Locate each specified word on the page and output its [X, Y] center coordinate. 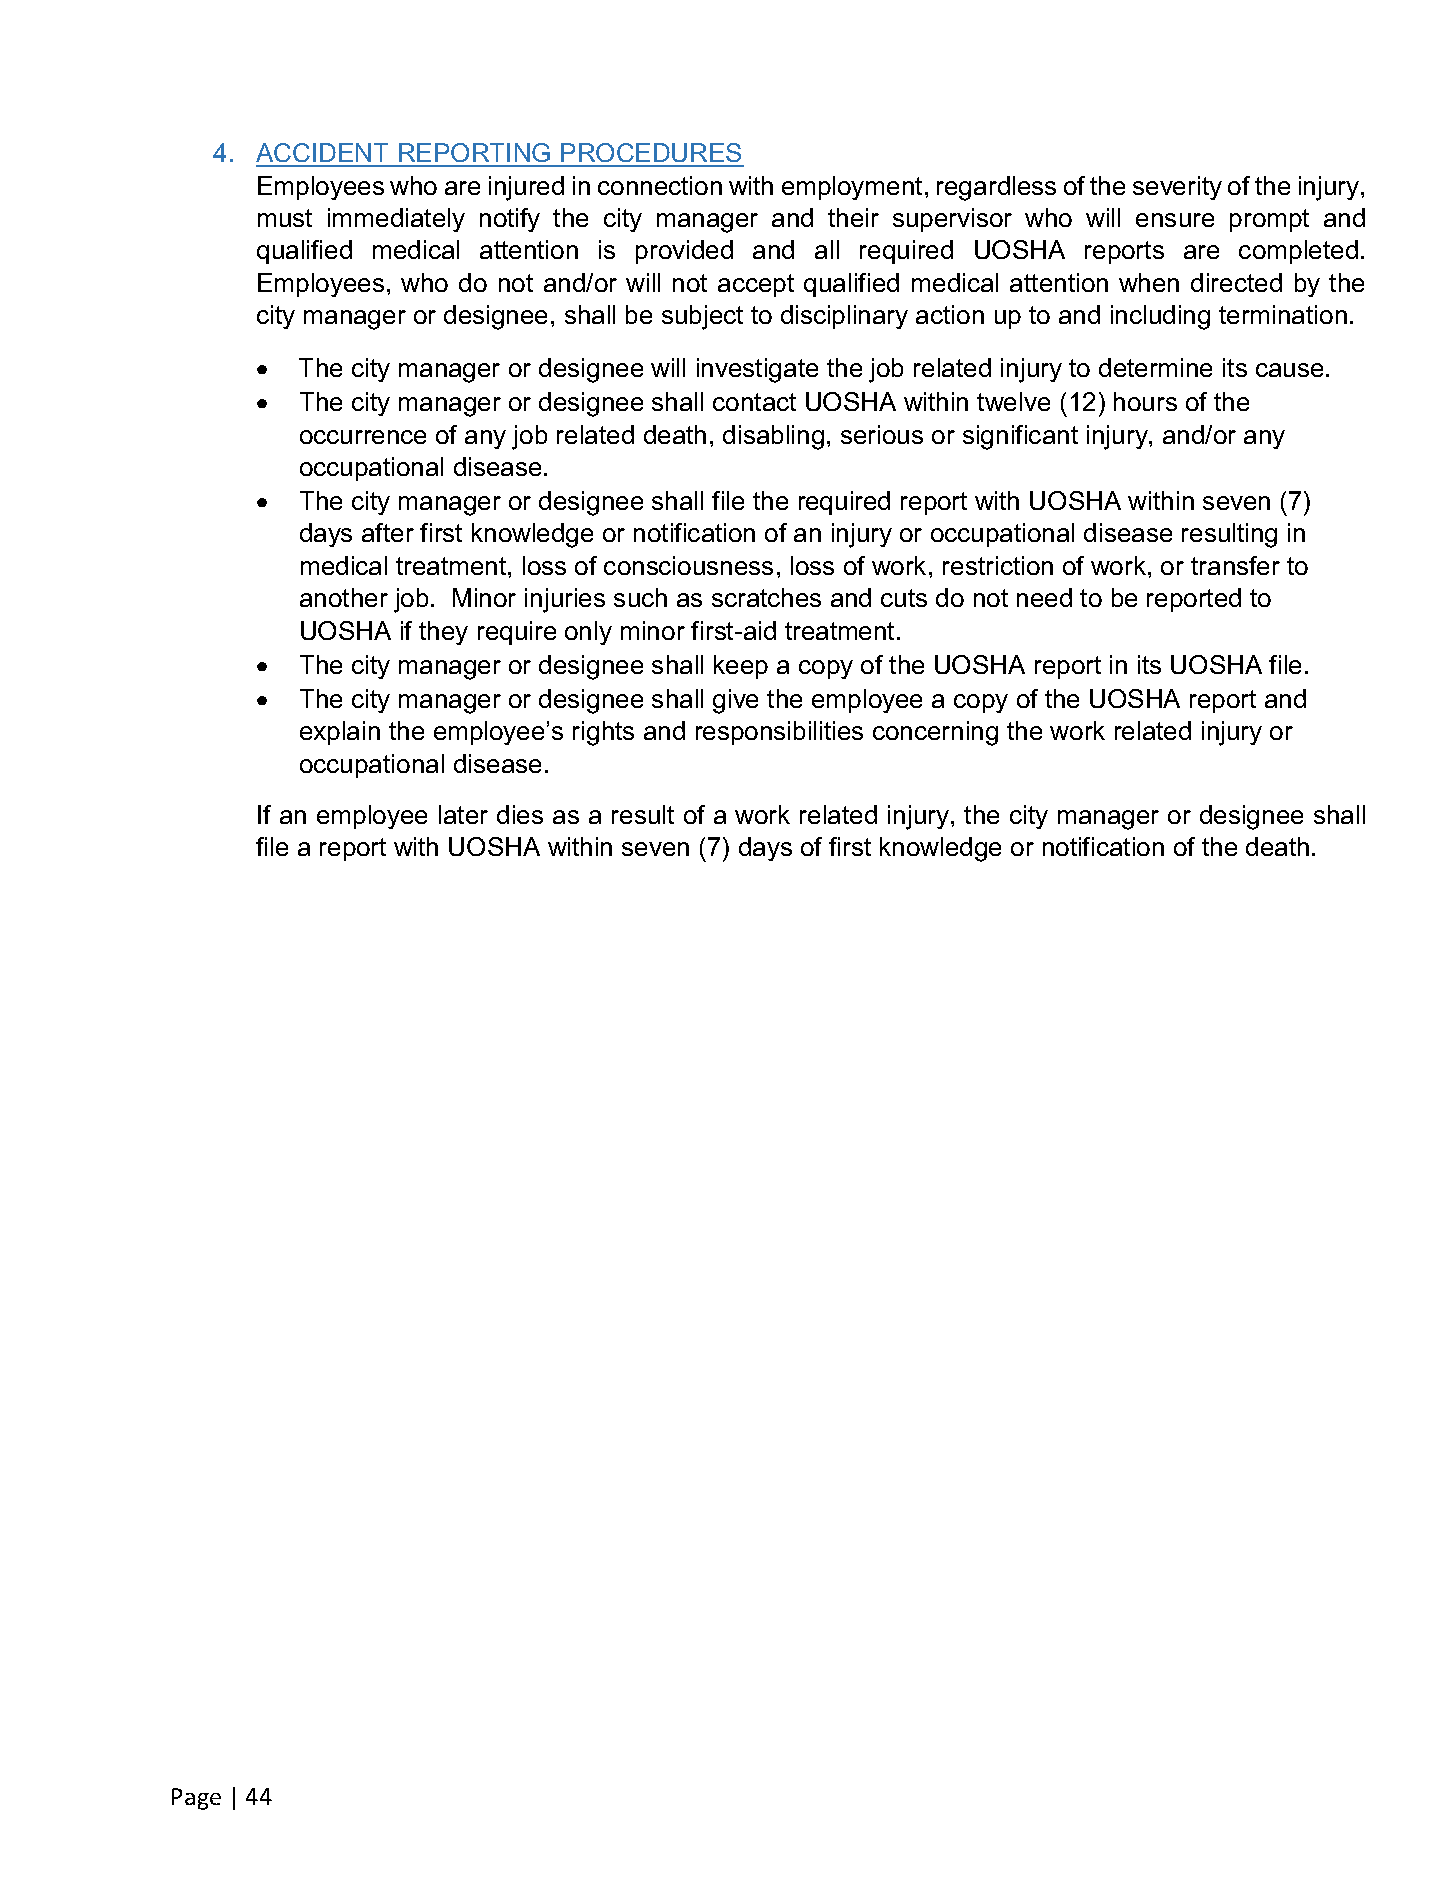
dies [520, 814]
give [735, 701]
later [463, 814]
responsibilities [779, 733]
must [285, 218]
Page [196, 1799]
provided [684, 252]
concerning [935, 733]
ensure [1175, 220]
